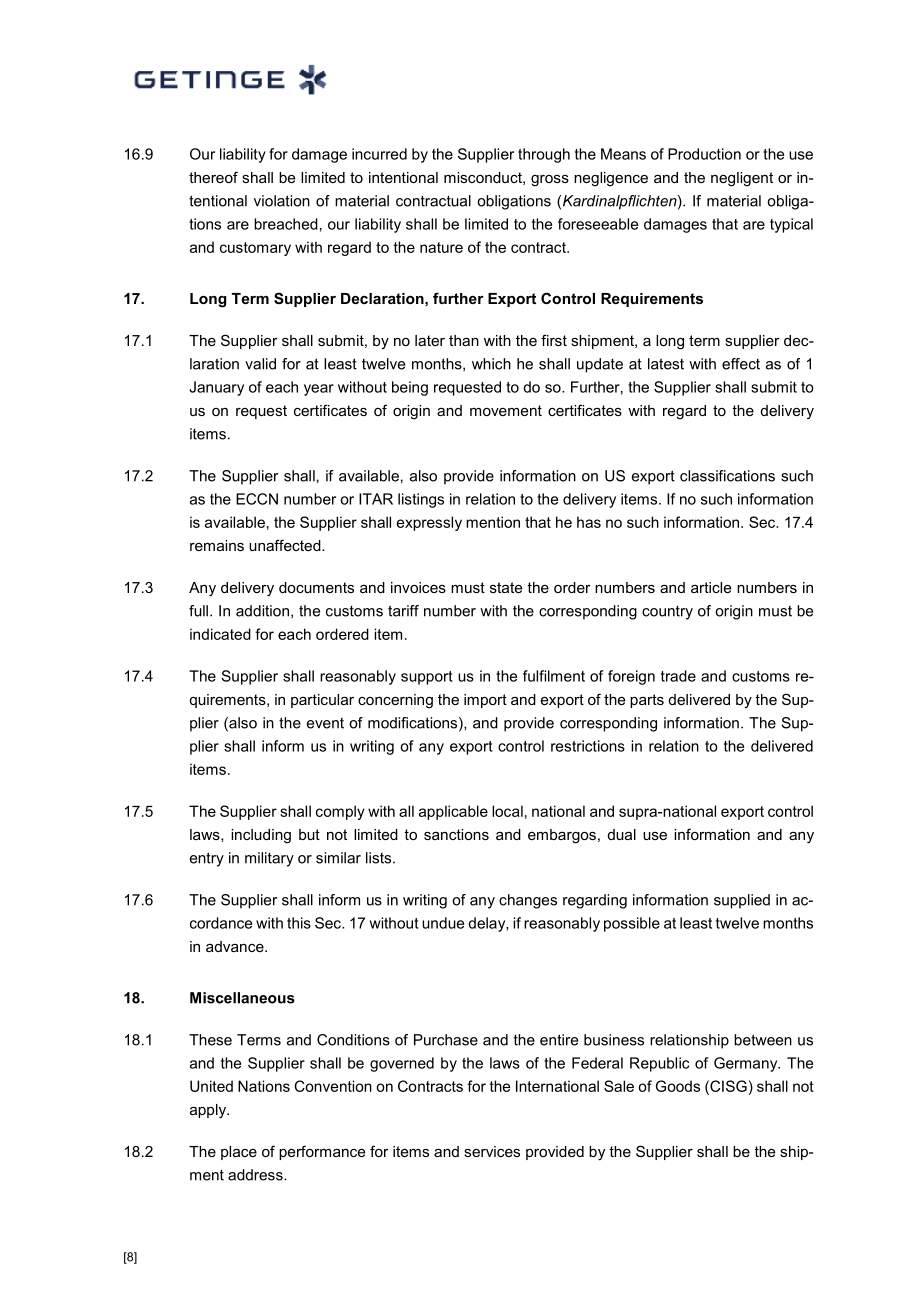 This screenshot has height=1308, width=924. Describe the element at coordinates (550, 181) in the screenshot. I see `gross` at that location.
